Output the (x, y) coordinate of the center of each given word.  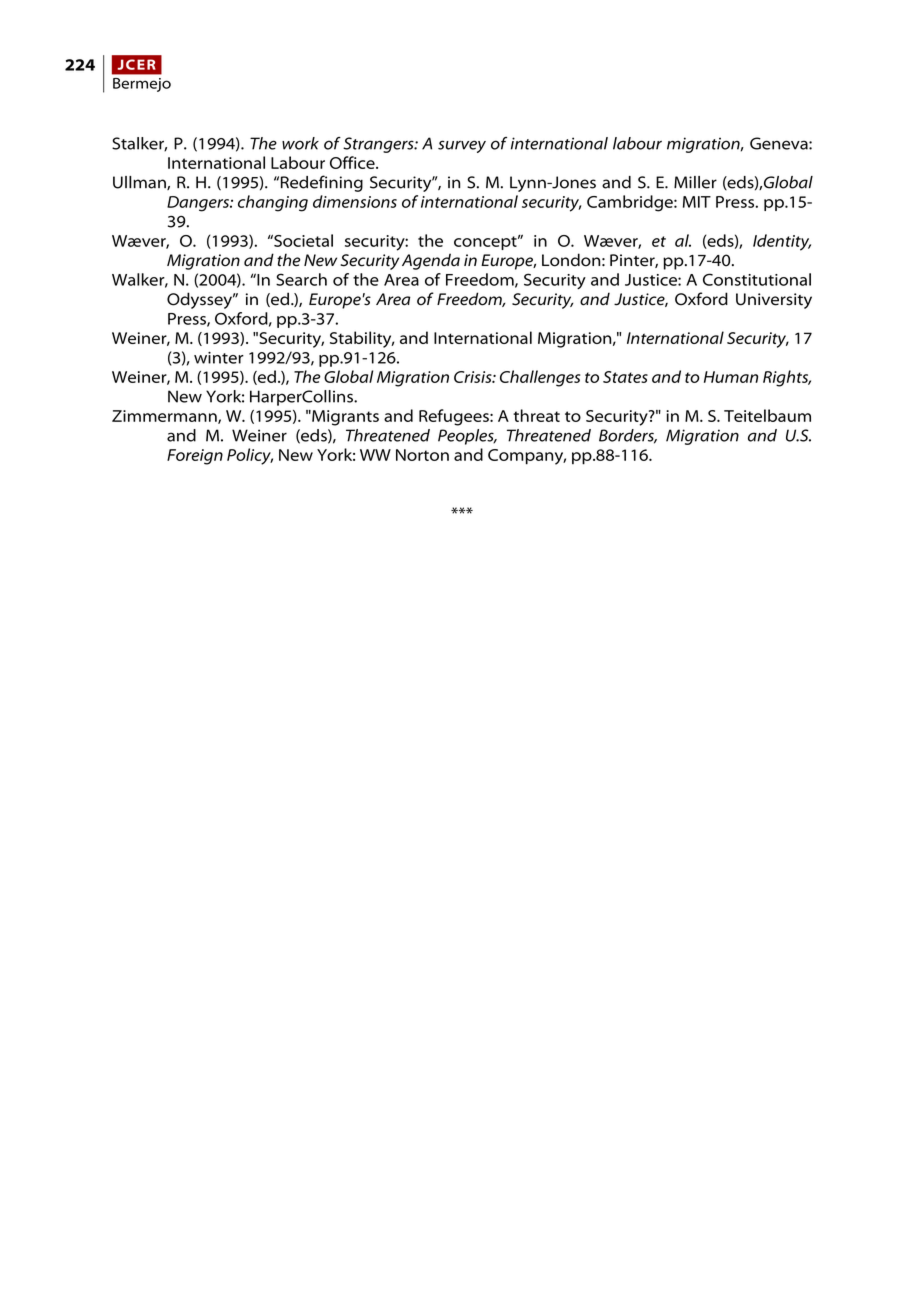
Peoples (467, 437)
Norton (422, 455)
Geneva (780, 143)
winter (219, 358)
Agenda (431, 261)
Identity (782, 242)
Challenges (540, 378)
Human (731, 377)
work (300, 143)
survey (462, 146)
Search (301, 279)
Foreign (195, 457)
